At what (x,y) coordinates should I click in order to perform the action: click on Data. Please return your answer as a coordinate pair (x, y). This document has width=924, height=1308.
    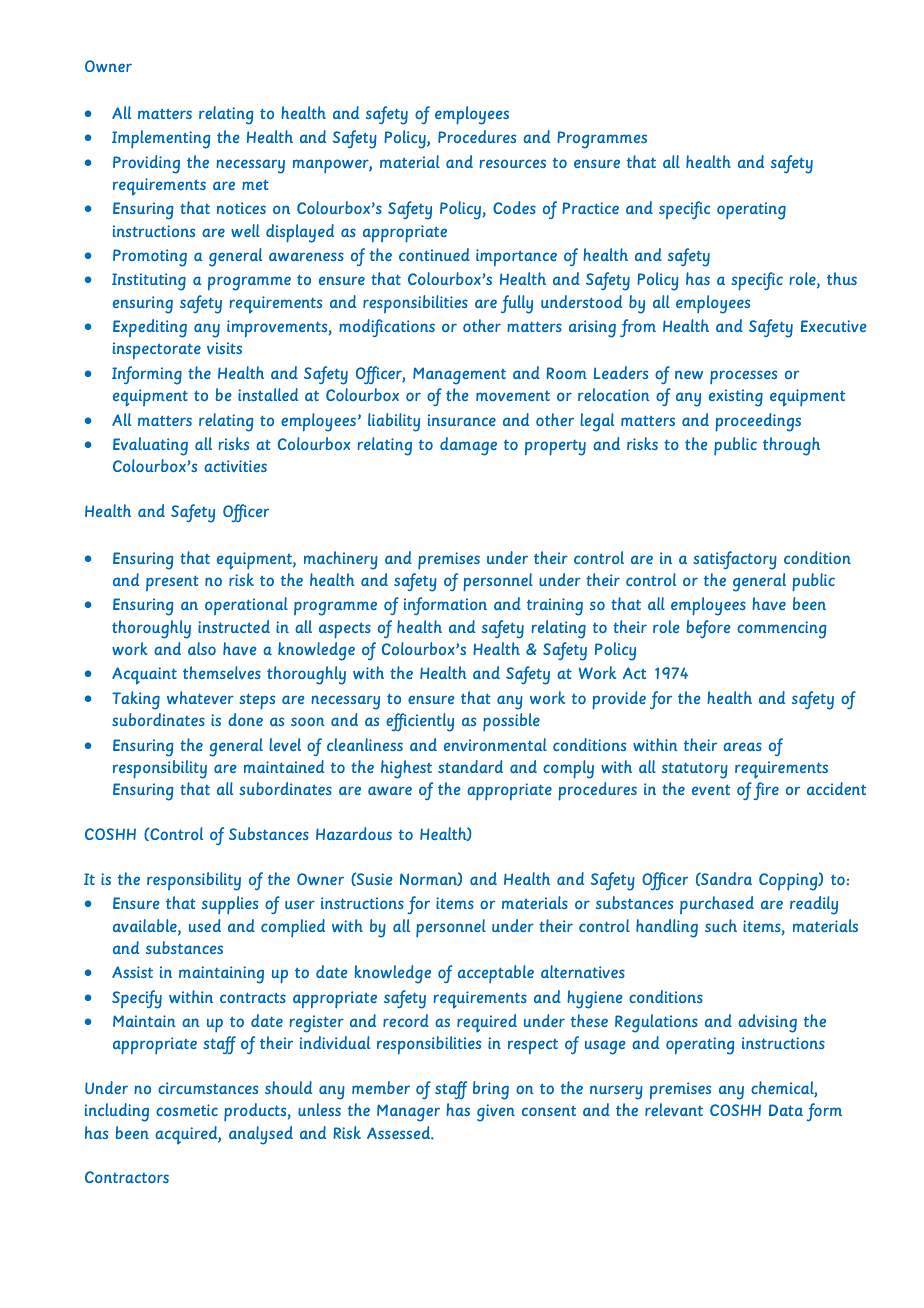
    Looking at the image, I should click on (786, 1110).
